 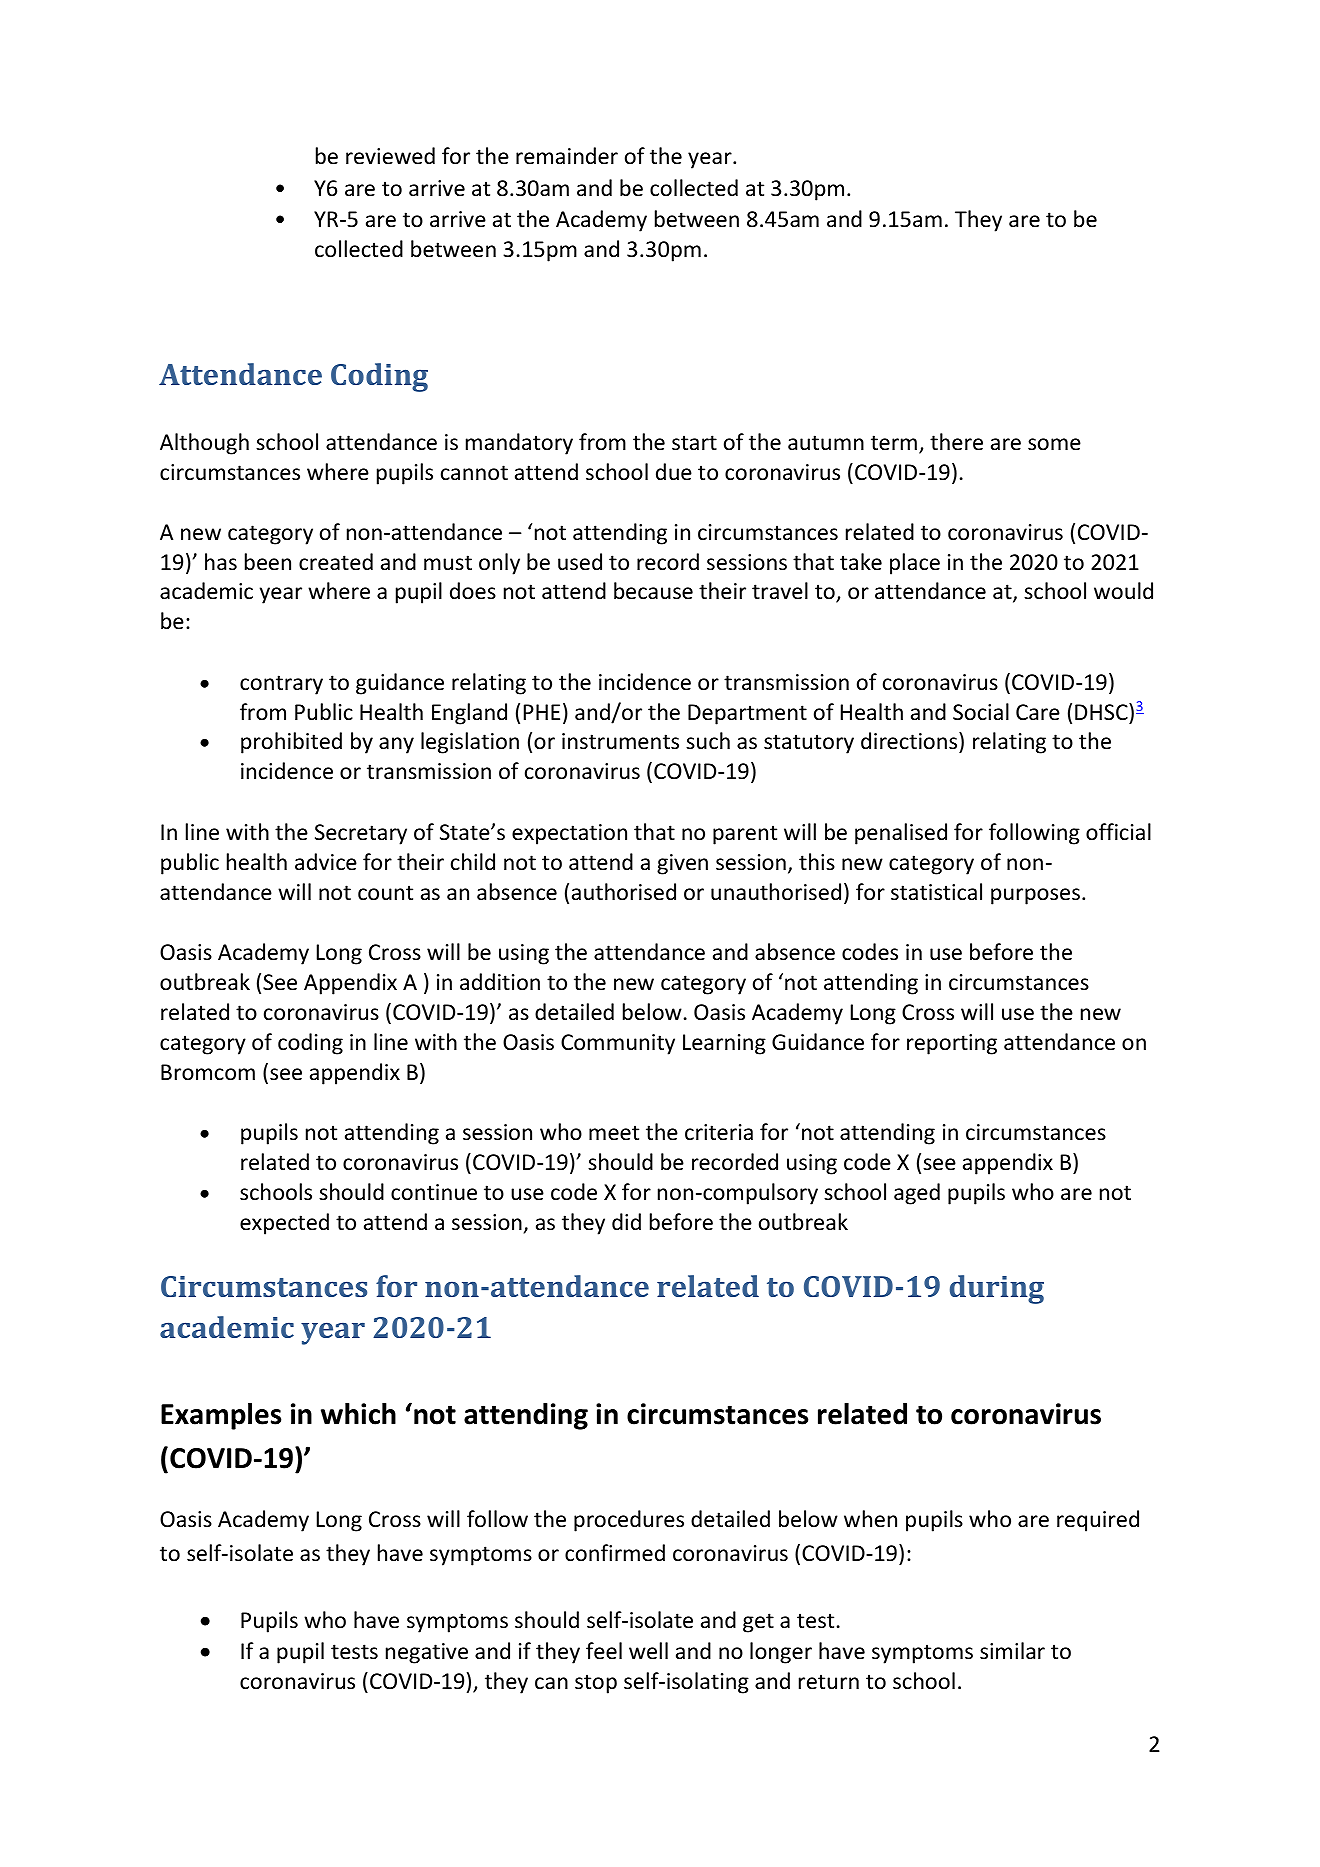 I want to click on remainder, so click(x=567, y=156).
